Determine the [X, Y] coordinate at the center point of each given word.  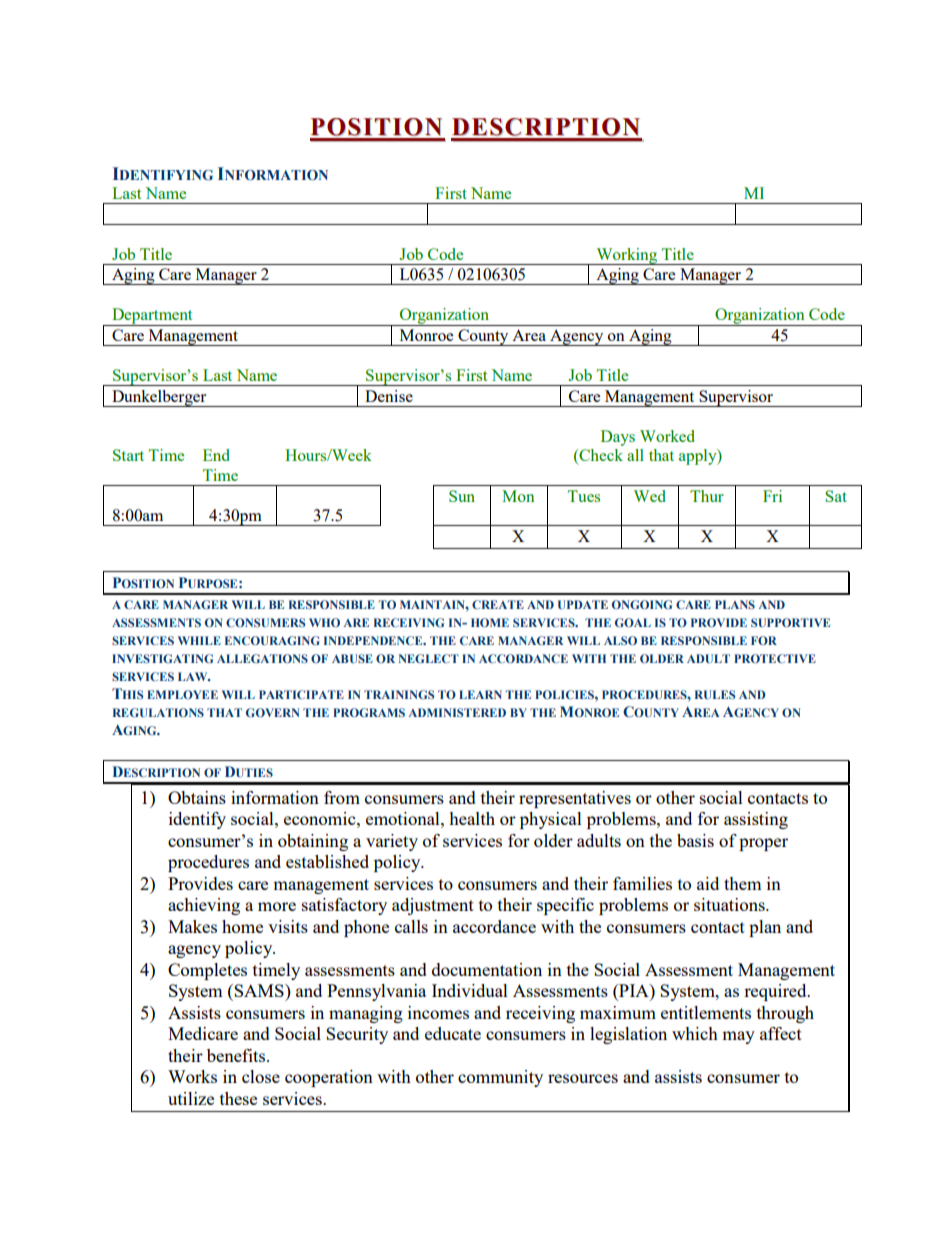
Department [152, 317]
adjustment [433, 906]
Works [192, 1076]
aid [708, 883]
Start [128, 455]
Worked [667, 436]
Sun [462, 496]
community [500, 1078]
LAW [194, 676]
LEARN [480, 694]
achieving [204, 906]
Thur [707, 496]
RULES [715, 694]
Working [627, 256]
